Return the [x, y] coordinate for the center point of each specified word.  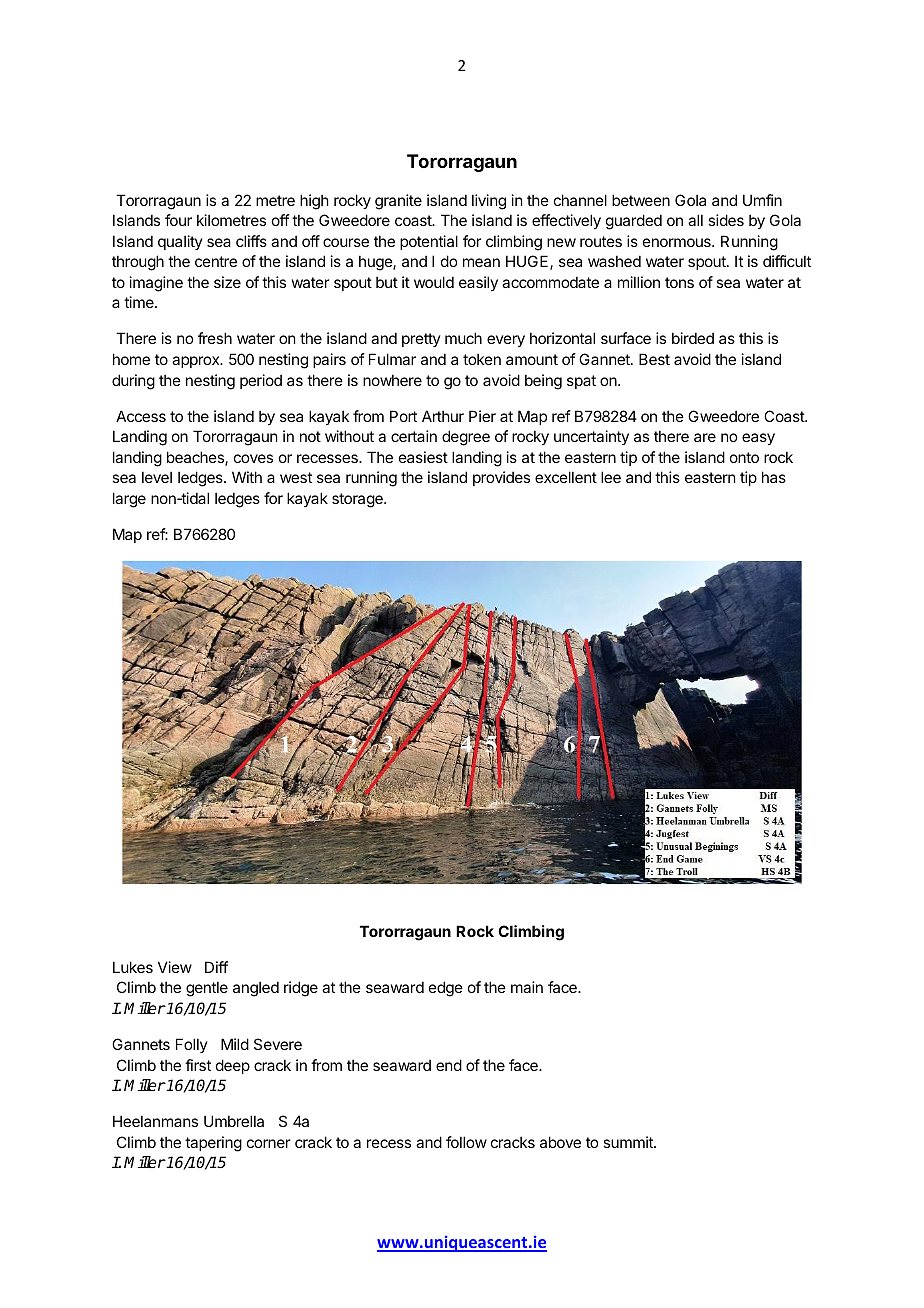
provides [501, 478]
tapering [213, 1144]
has [774, 477]
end [449, 1065]
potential [429, 242]
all [695, 220]
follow [466, 1142]
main [527, 987]
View [175, 967]
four [178, 220]
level [157, 477]
